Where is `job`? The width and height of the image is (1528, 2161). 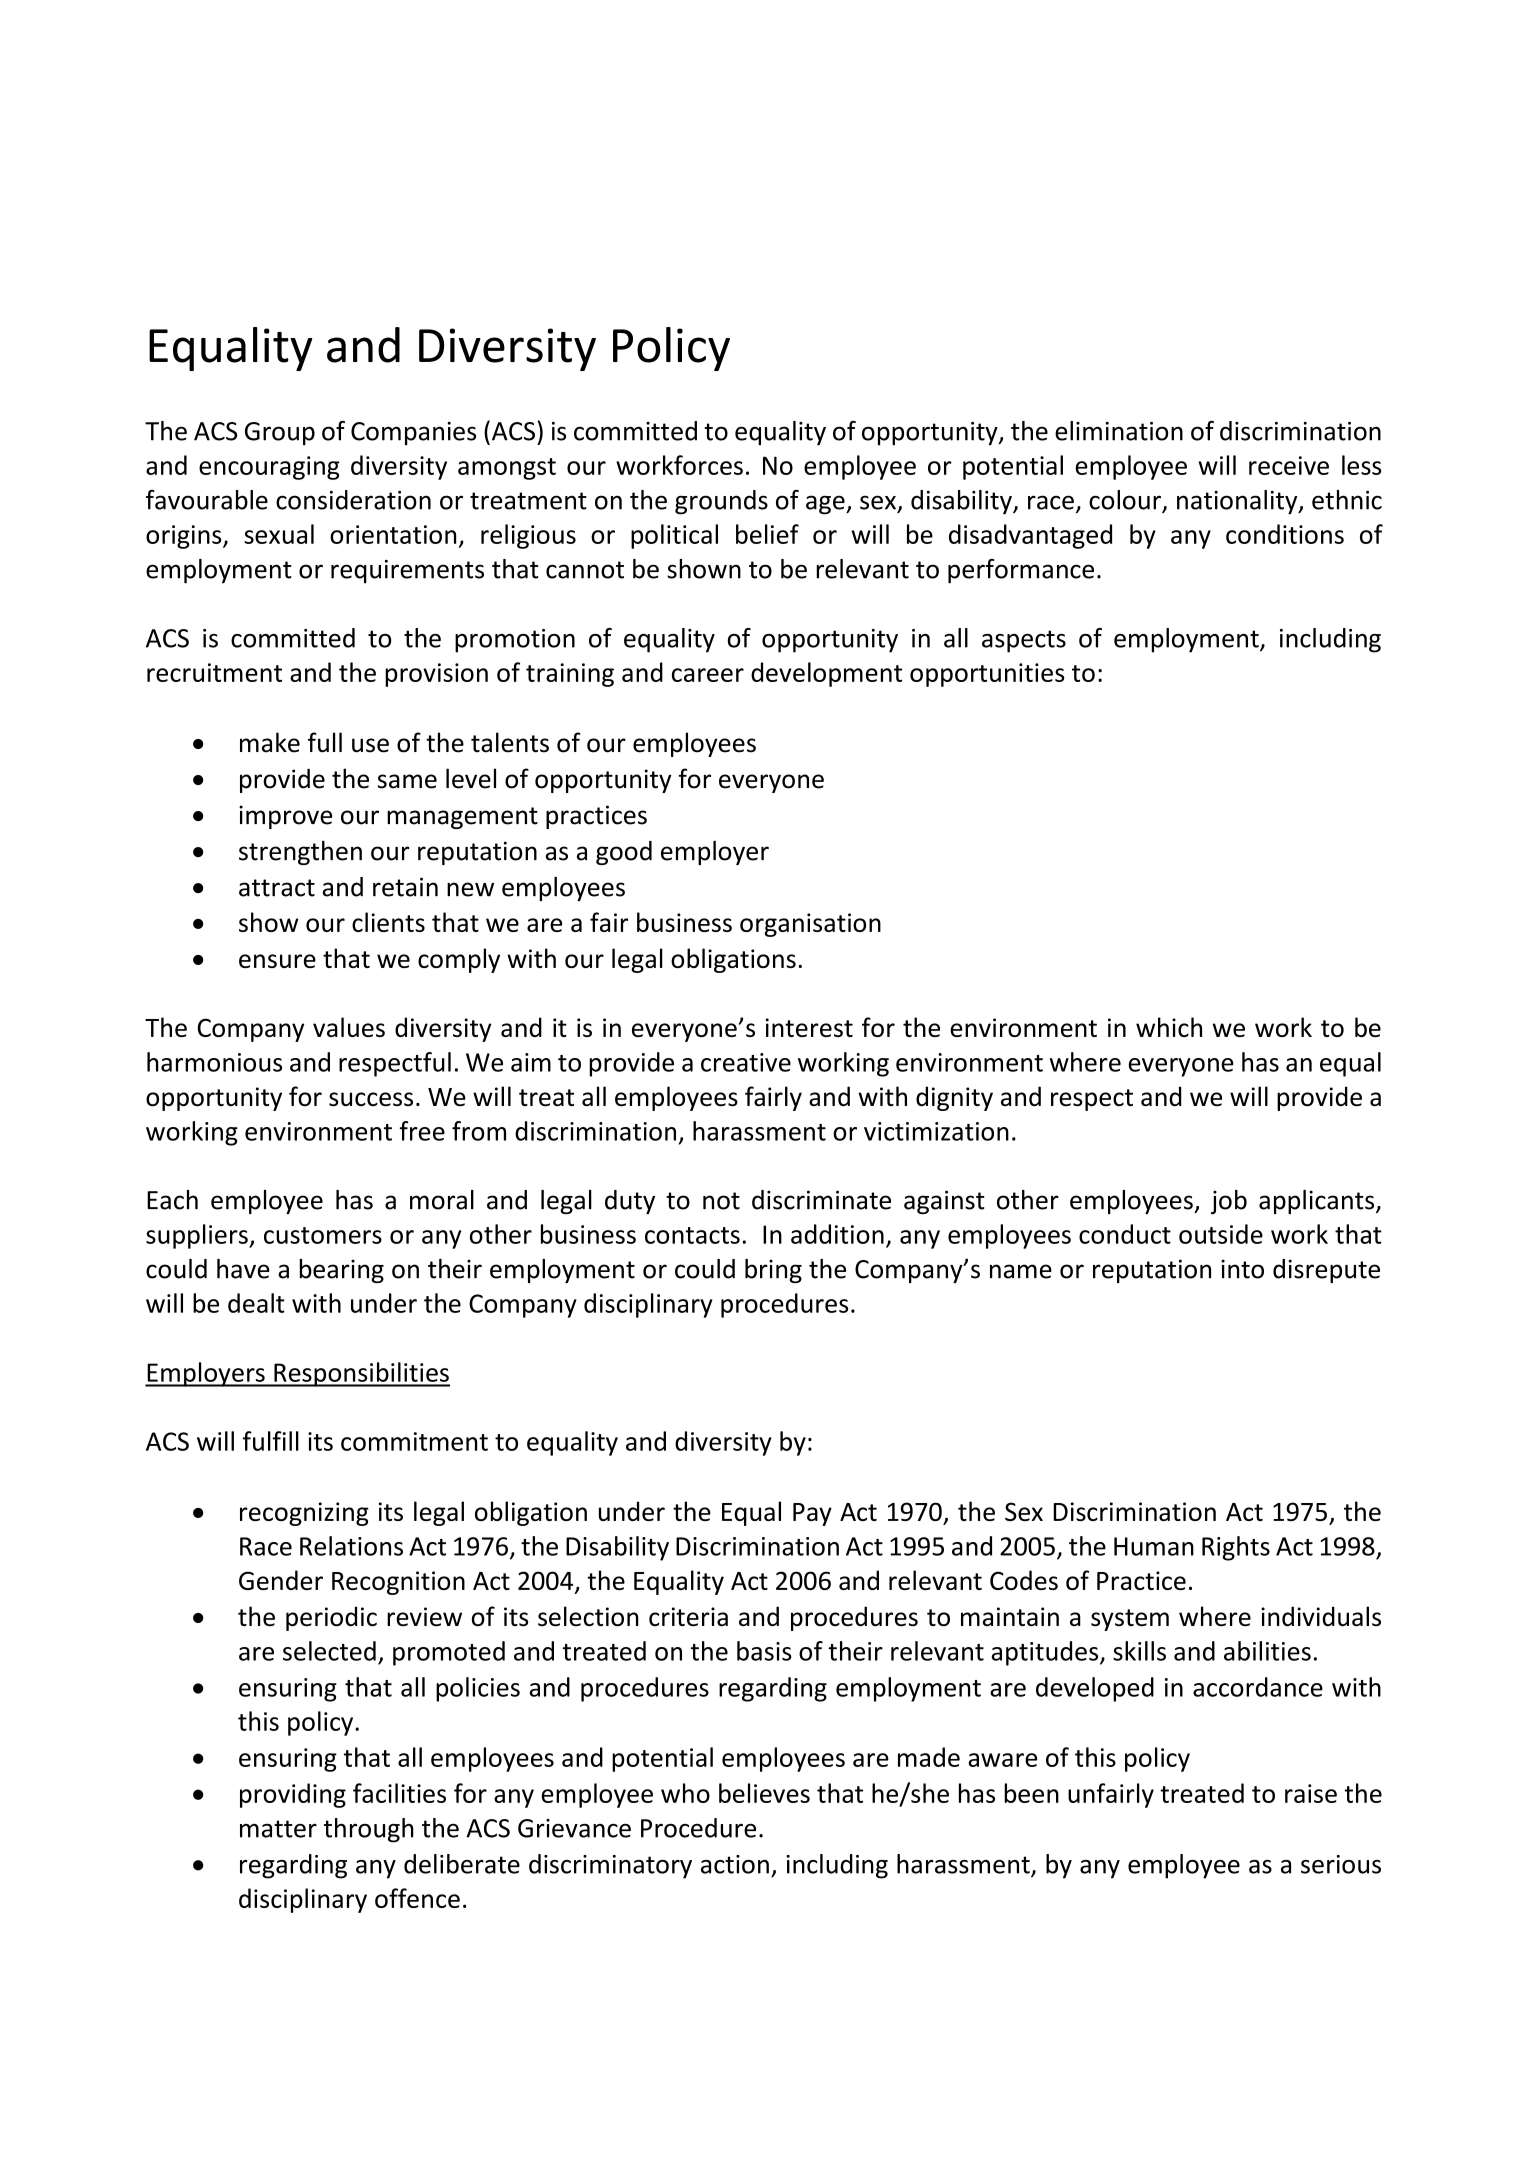
job is located at coordinates (1229, 1202).
